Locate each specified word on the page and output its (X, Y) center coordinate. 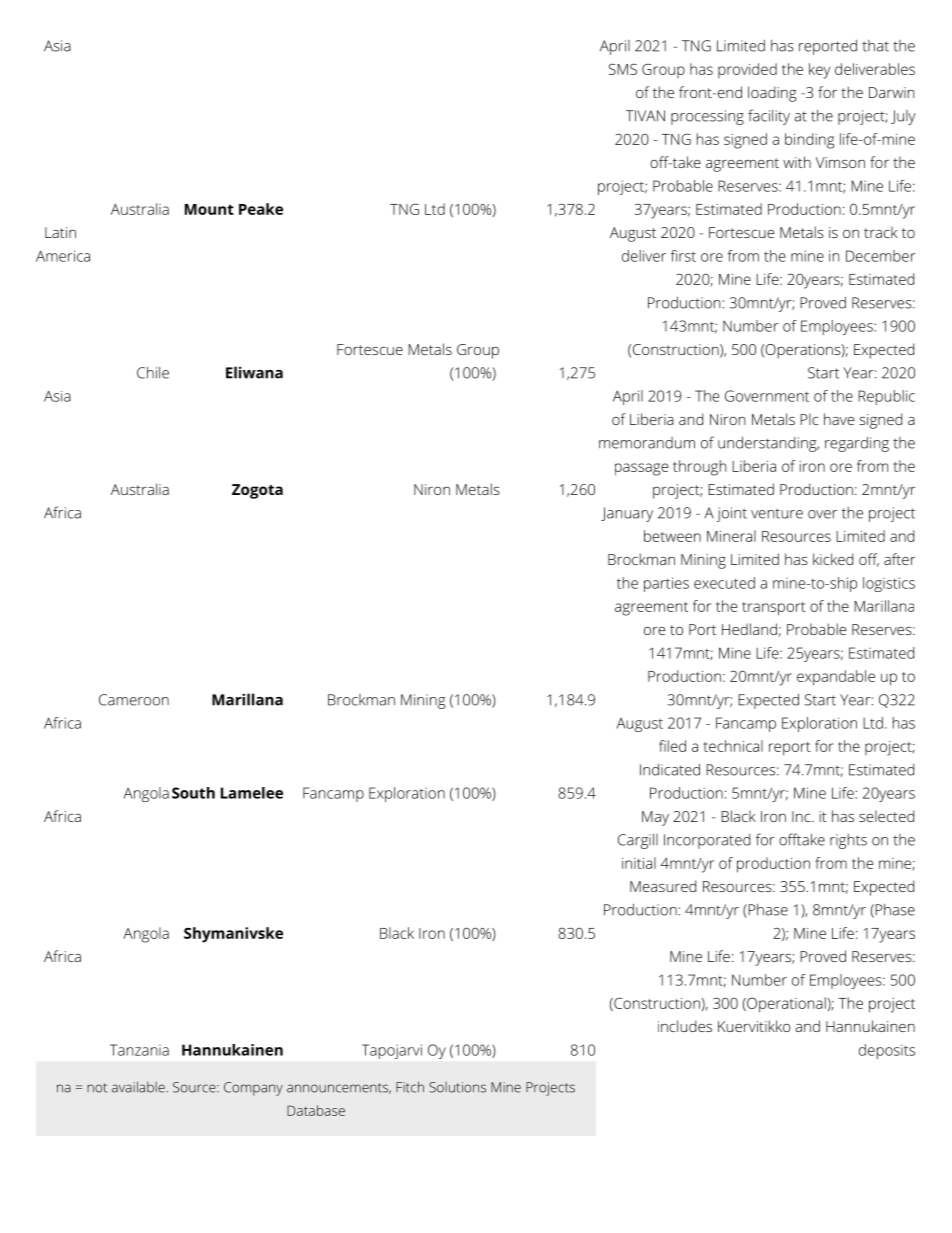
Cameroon (134, 700)
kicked (833, 559)
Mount (209, 209)
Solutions (457, 1087)
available (139, 1087)
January (627, 514)
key (819, 71)
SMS (623, 69)
